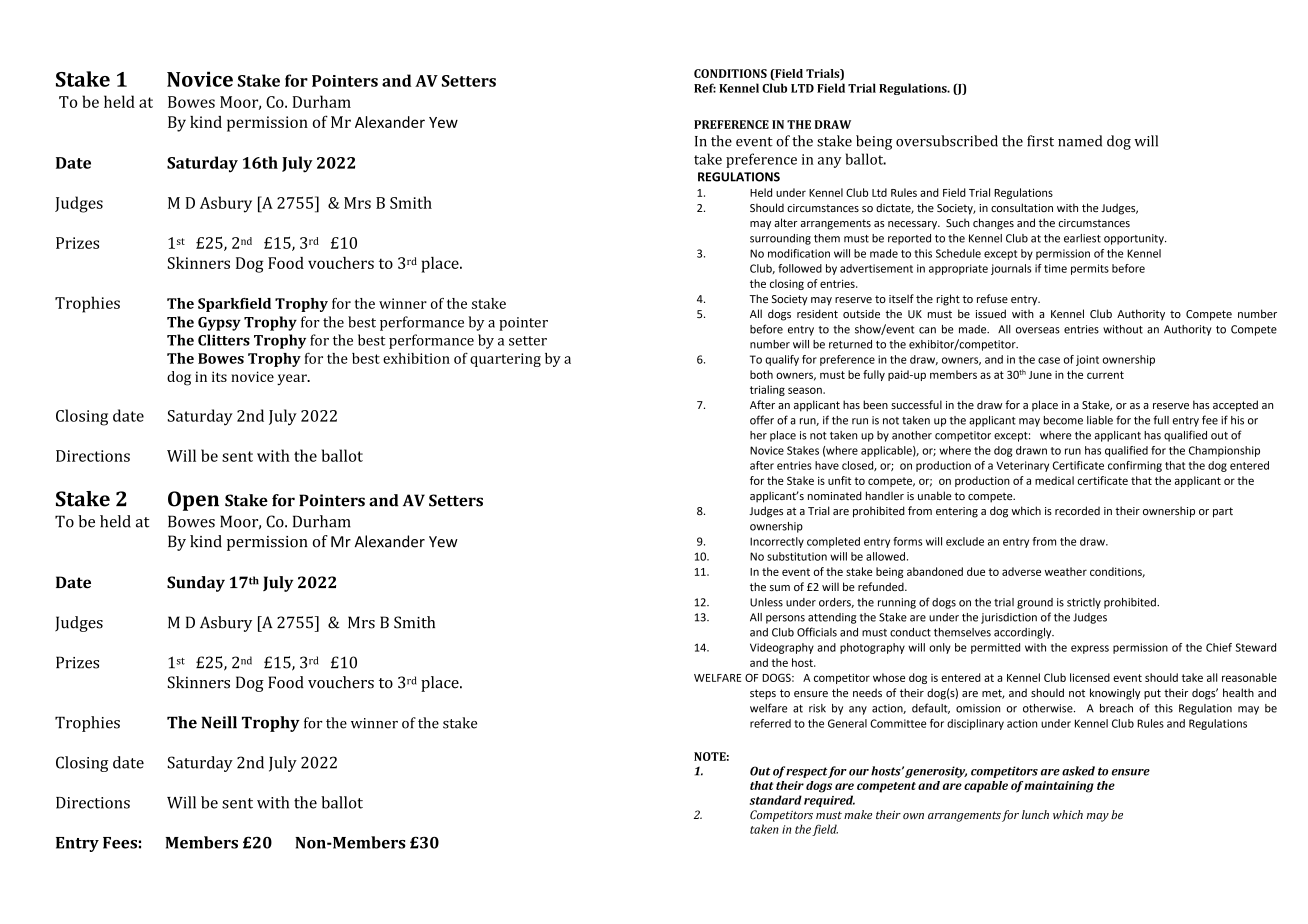  I want to click on current, so click(1105, 375).
